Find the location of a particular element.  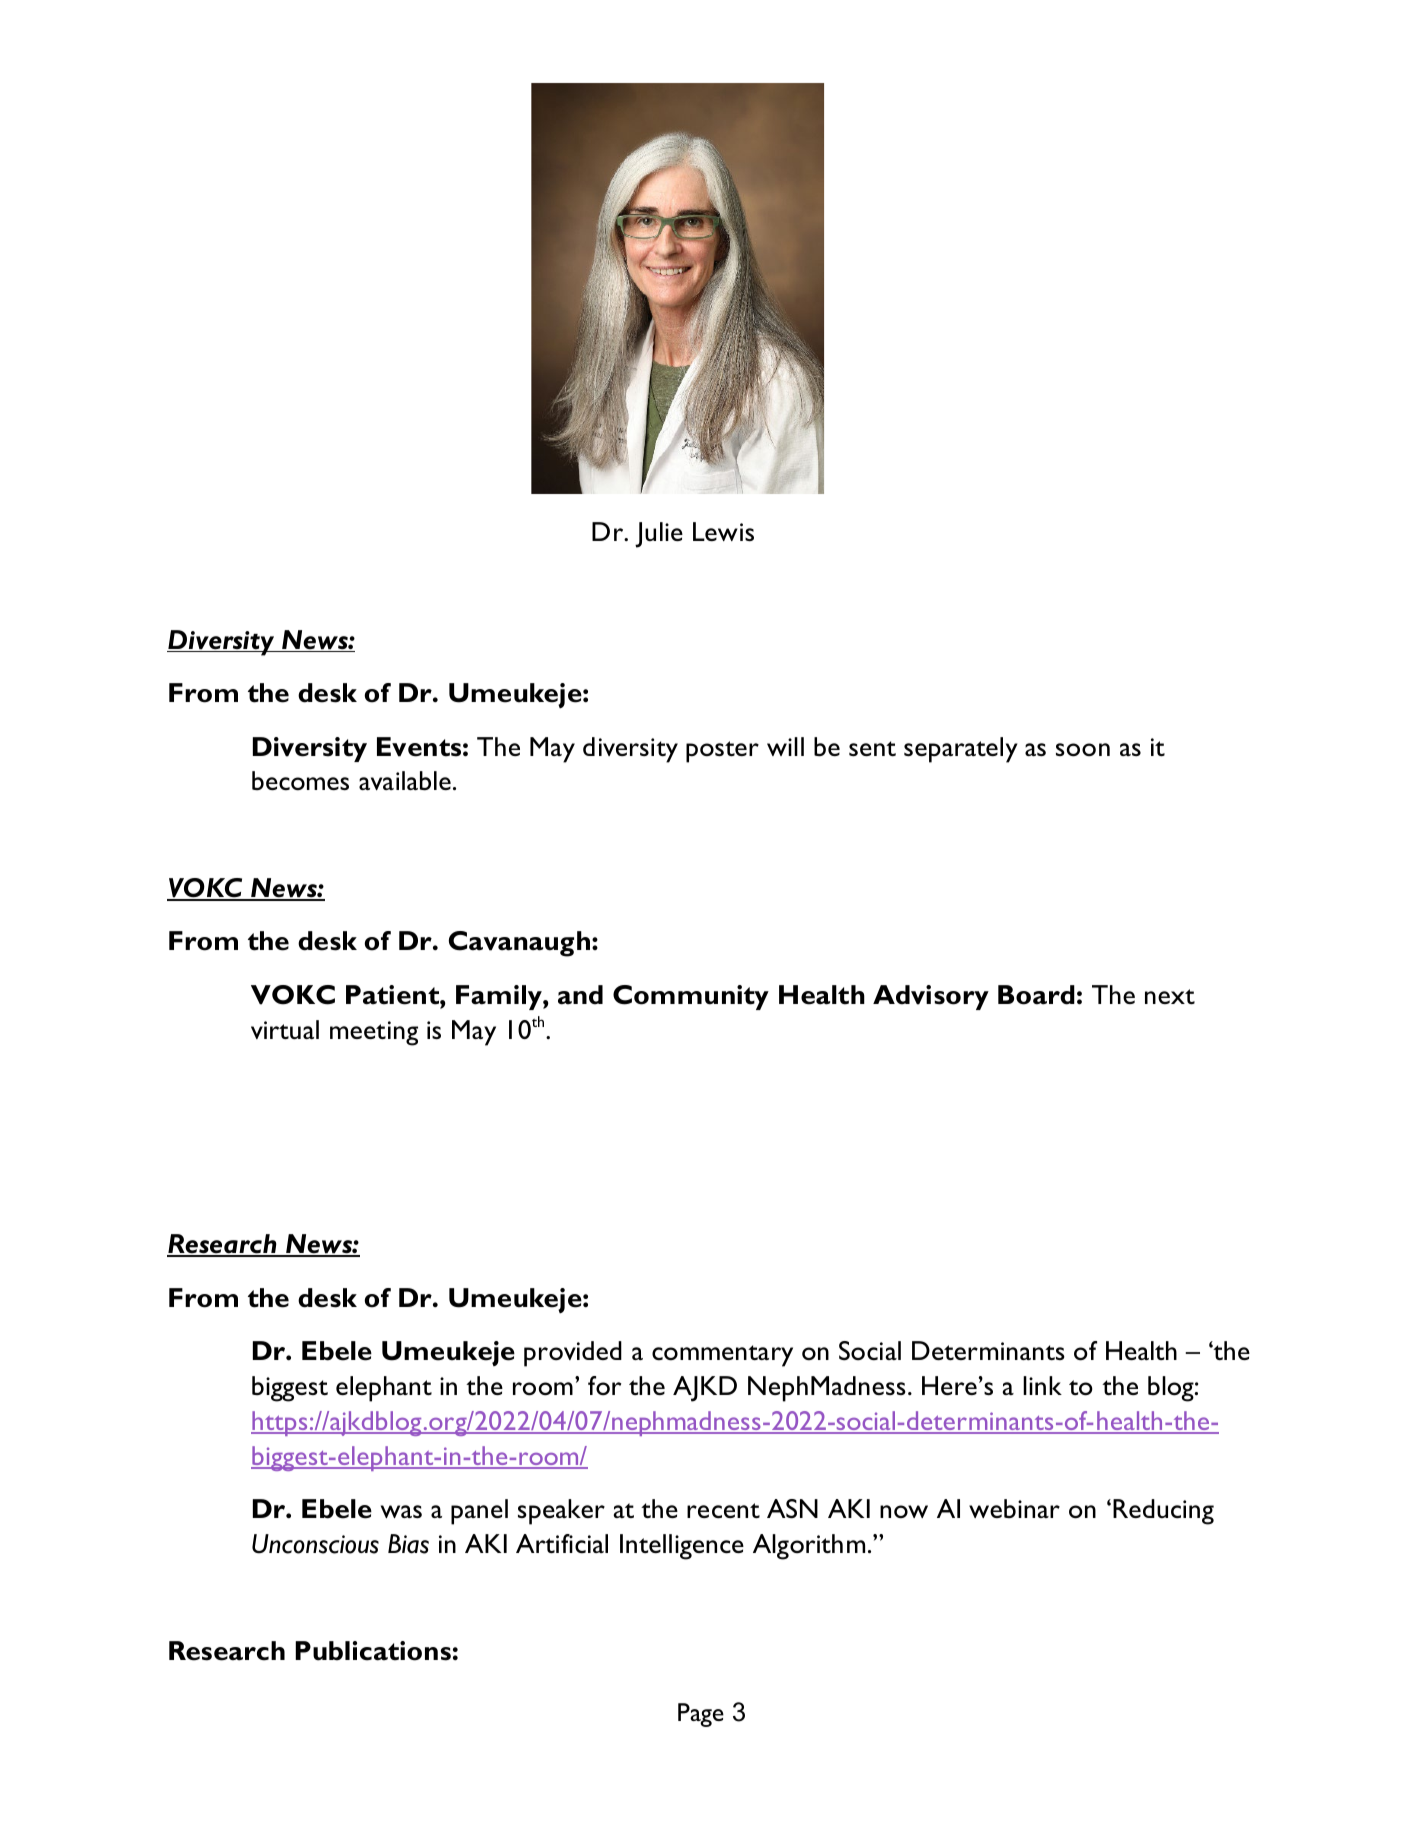

available is located at coordinates (405, 781).
